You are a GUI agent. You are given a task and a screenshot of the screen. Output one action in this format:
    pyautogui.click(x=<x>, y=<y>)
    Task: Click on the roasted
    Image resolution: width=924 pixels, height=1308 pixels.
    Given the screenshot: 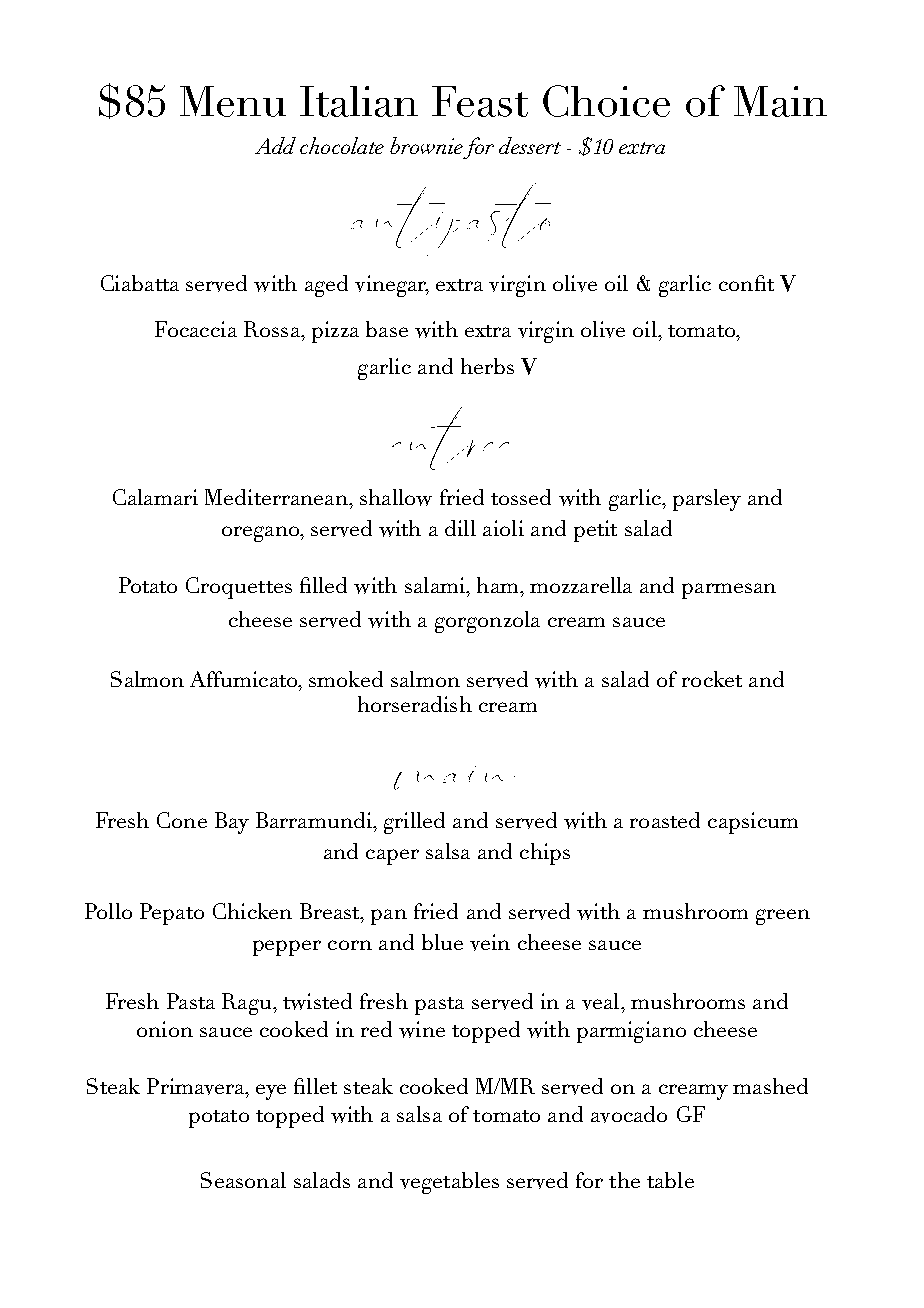 What is the action you would take?
    pyautogui.click(x=665, y=820)
